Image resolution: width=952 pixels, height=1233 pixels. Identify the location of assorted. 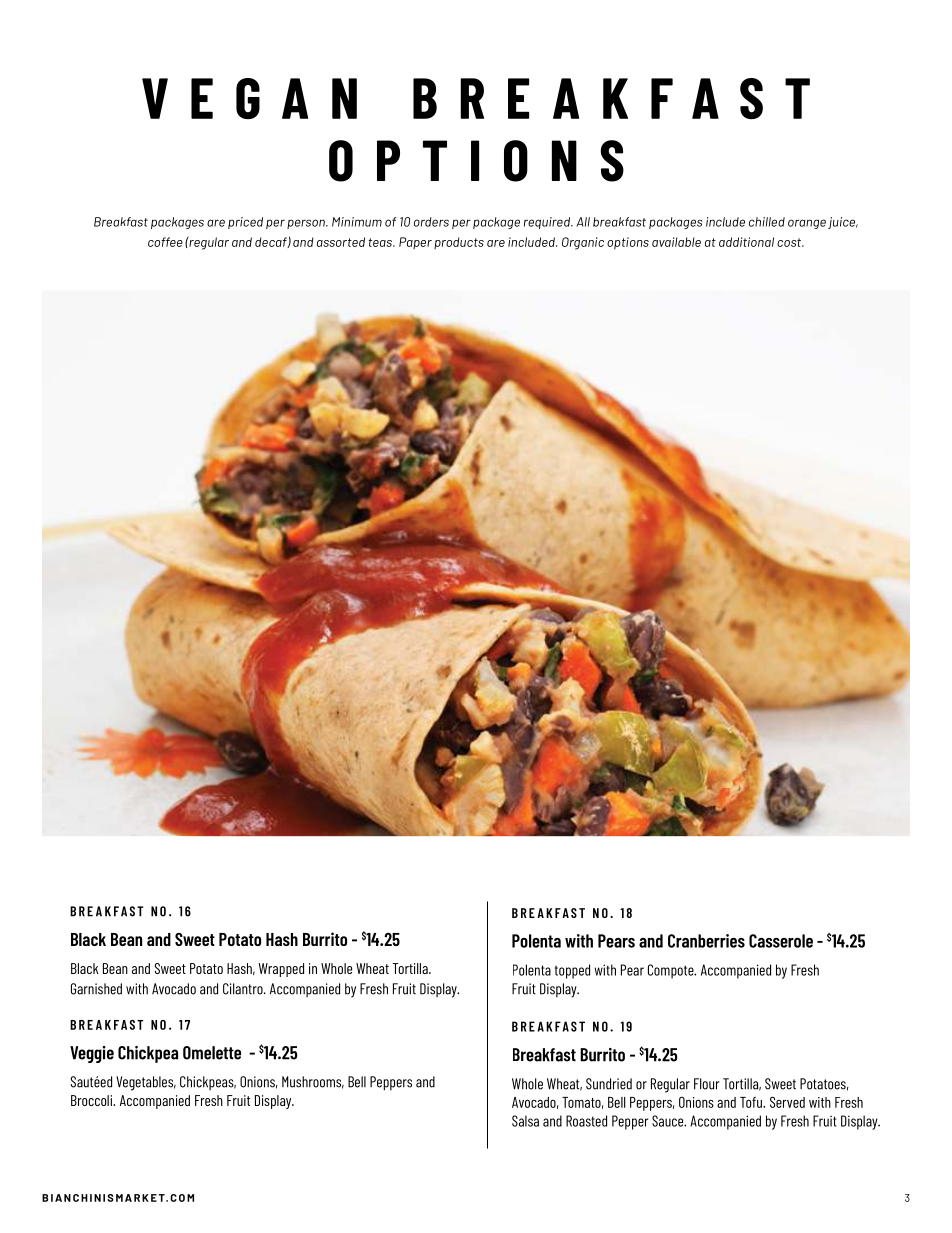
(341, 242).
